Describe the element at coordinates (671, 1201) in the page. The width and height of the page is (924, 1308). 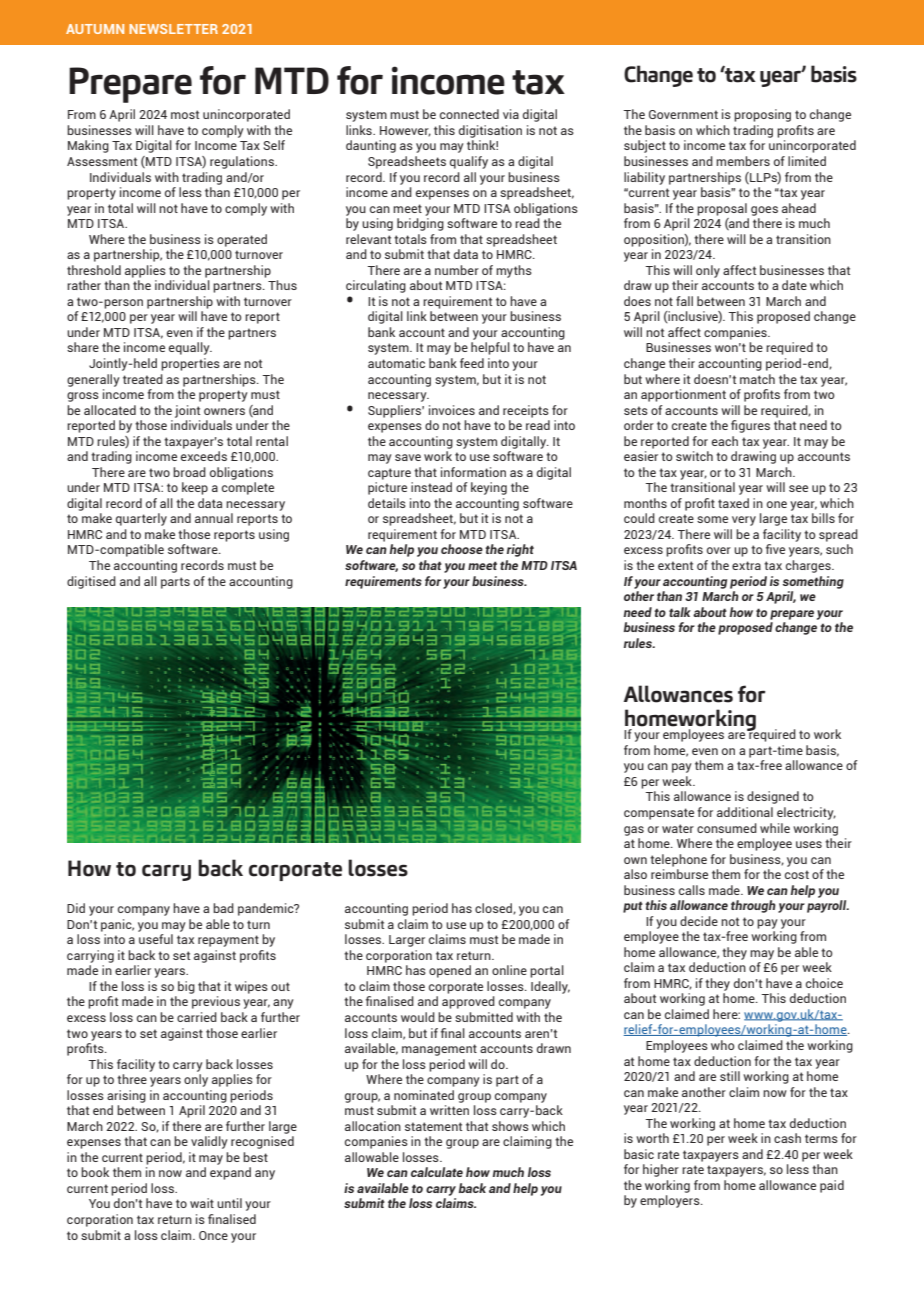
I see `employers` at that location.
